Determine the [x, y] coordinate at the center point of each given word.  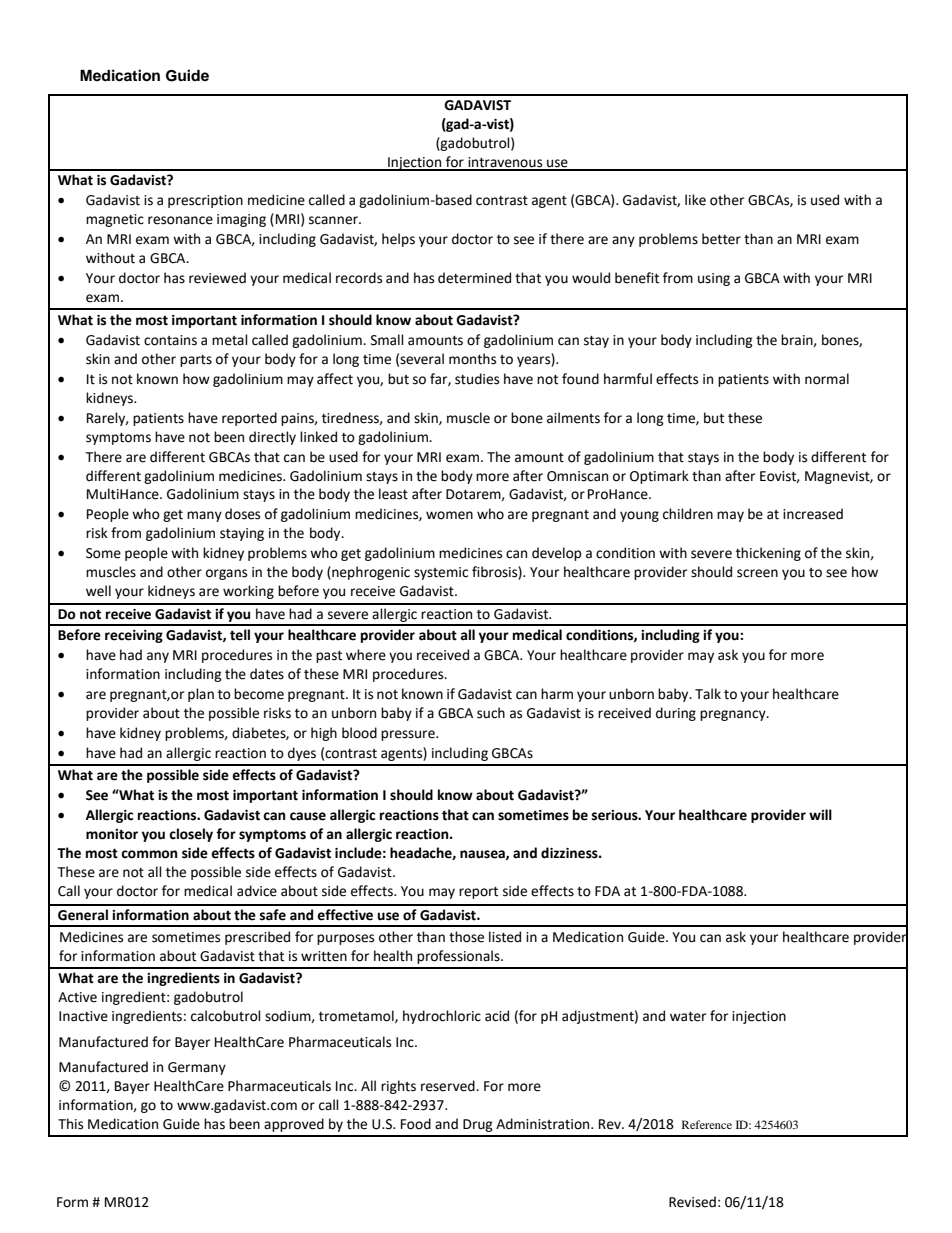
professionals [459, 957]
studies [477, 379]
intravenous [505, 163]
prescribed [257, 938]
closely [191, 835]
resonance [180, 220]
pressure [409, 735]
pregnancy [734, 715]
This [70, 1124]
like [695, 200]
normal [827, 379]
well [98, 591]
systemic [441, 573]
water [688, 1017]
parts [196, 361]
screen [757, 573]
